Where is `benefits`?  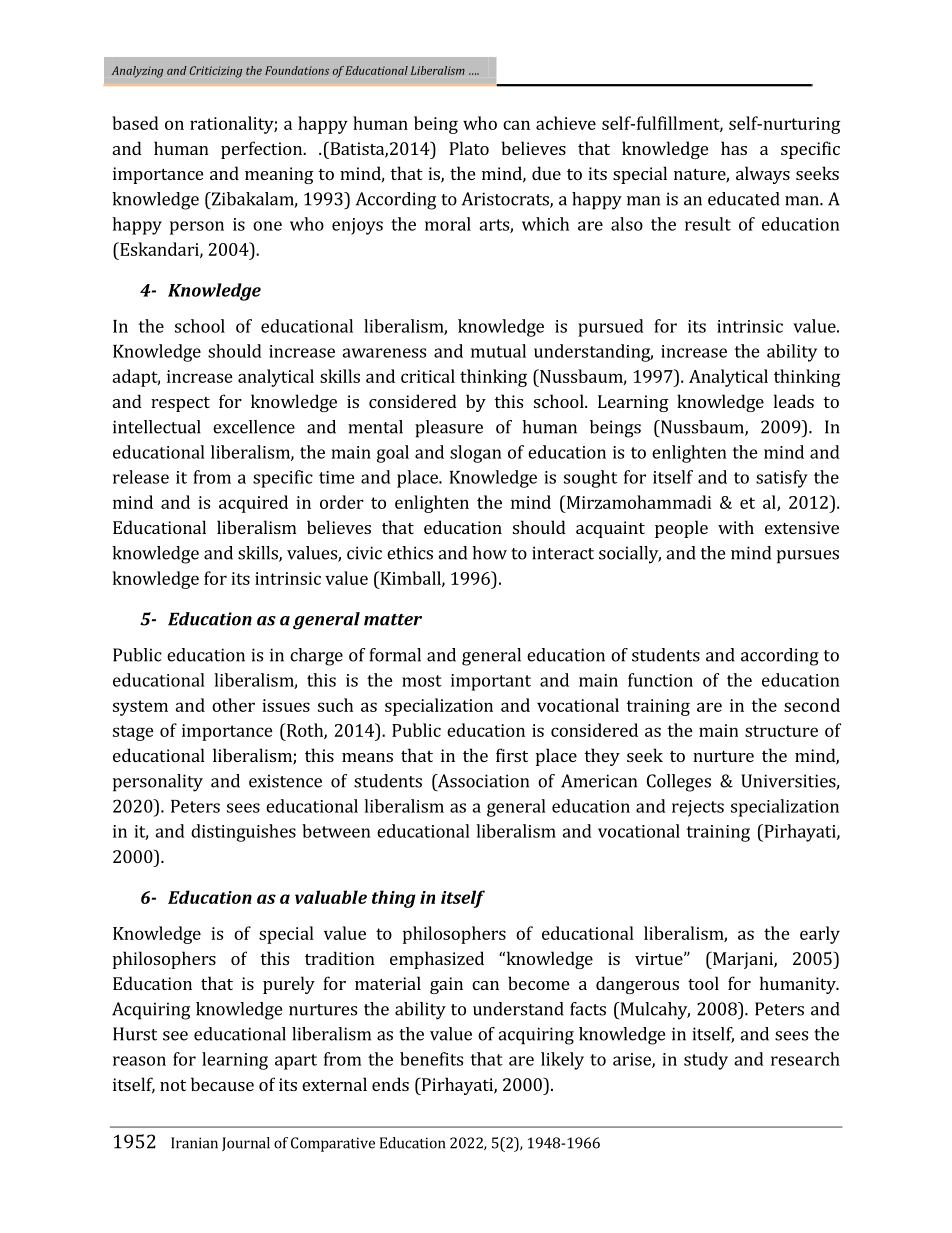 benefits is located at coordinates (431, 1059).
